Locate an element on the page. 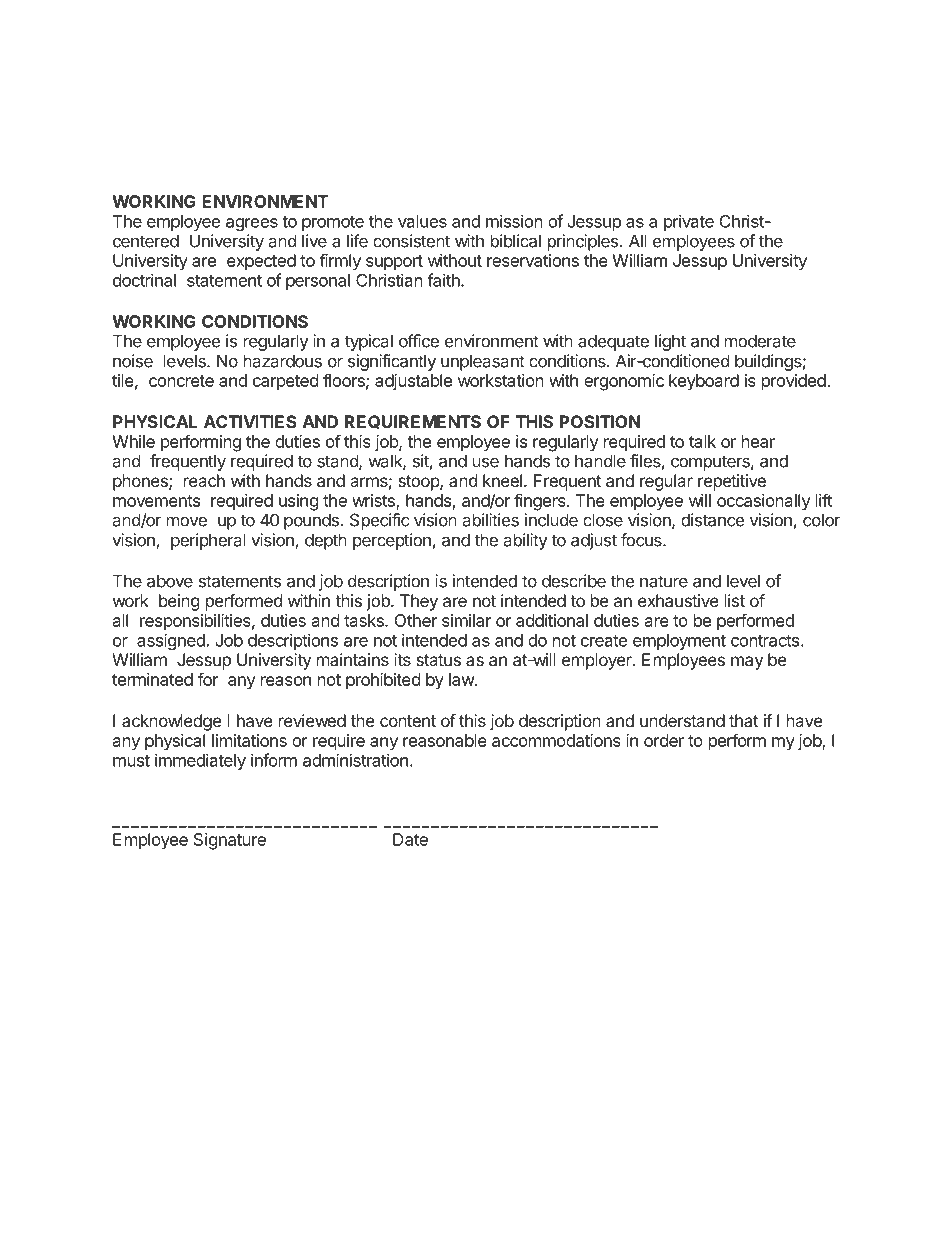 This image has width=952, height=1233. agrees is located at coordinates (252, 224).
